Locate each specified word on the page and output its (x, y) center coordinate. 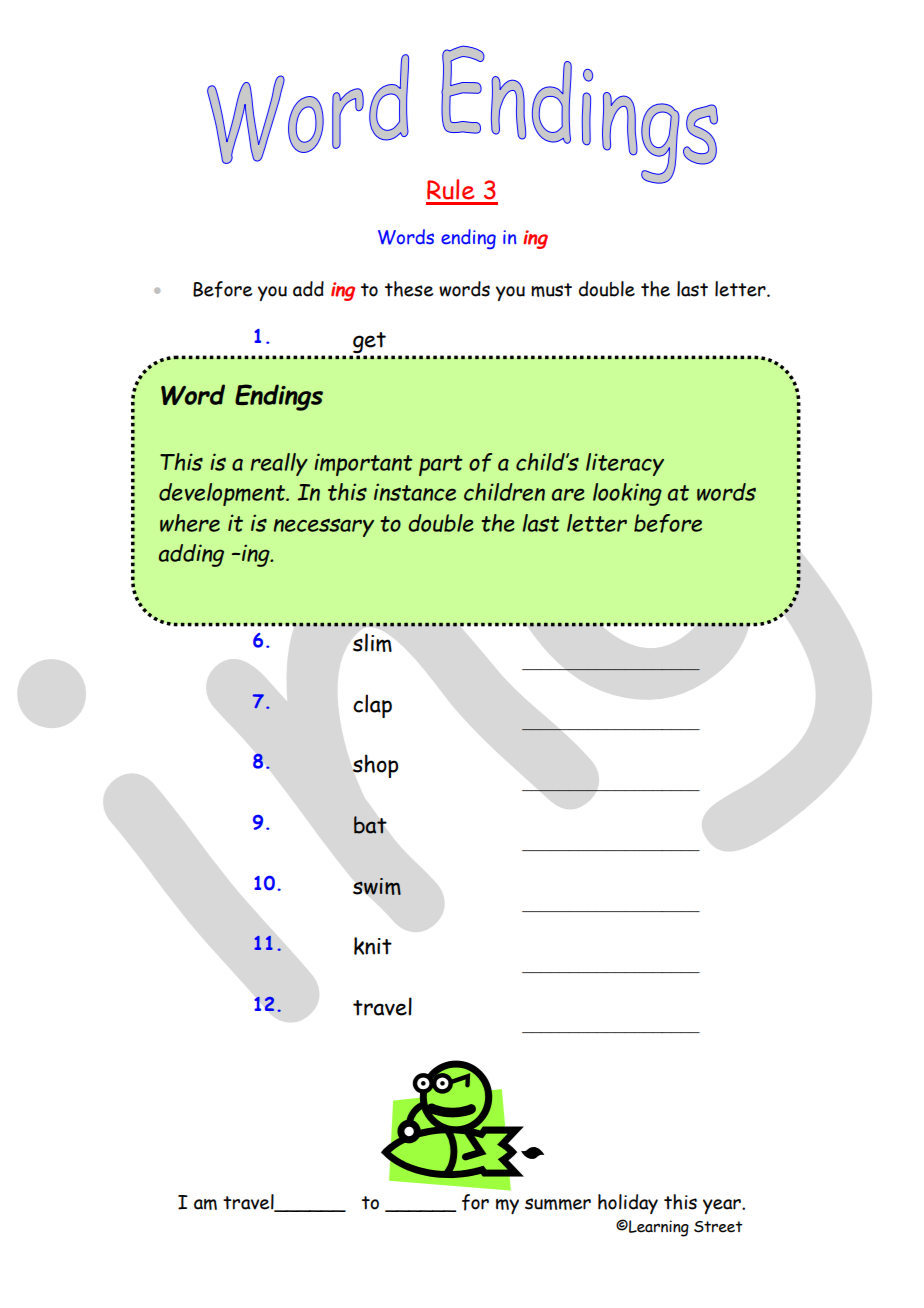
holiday (628, 1204)
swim (377, 886)
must (551, 290)
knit (373, 946)
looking (627, 494)
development (223, 494)
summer (558, 1204)
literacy (625, 464)
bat (370, 825)
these (409, 289)
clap (372, 706)
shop (375, 766)
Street (718, 1227)
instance (415, 492)
